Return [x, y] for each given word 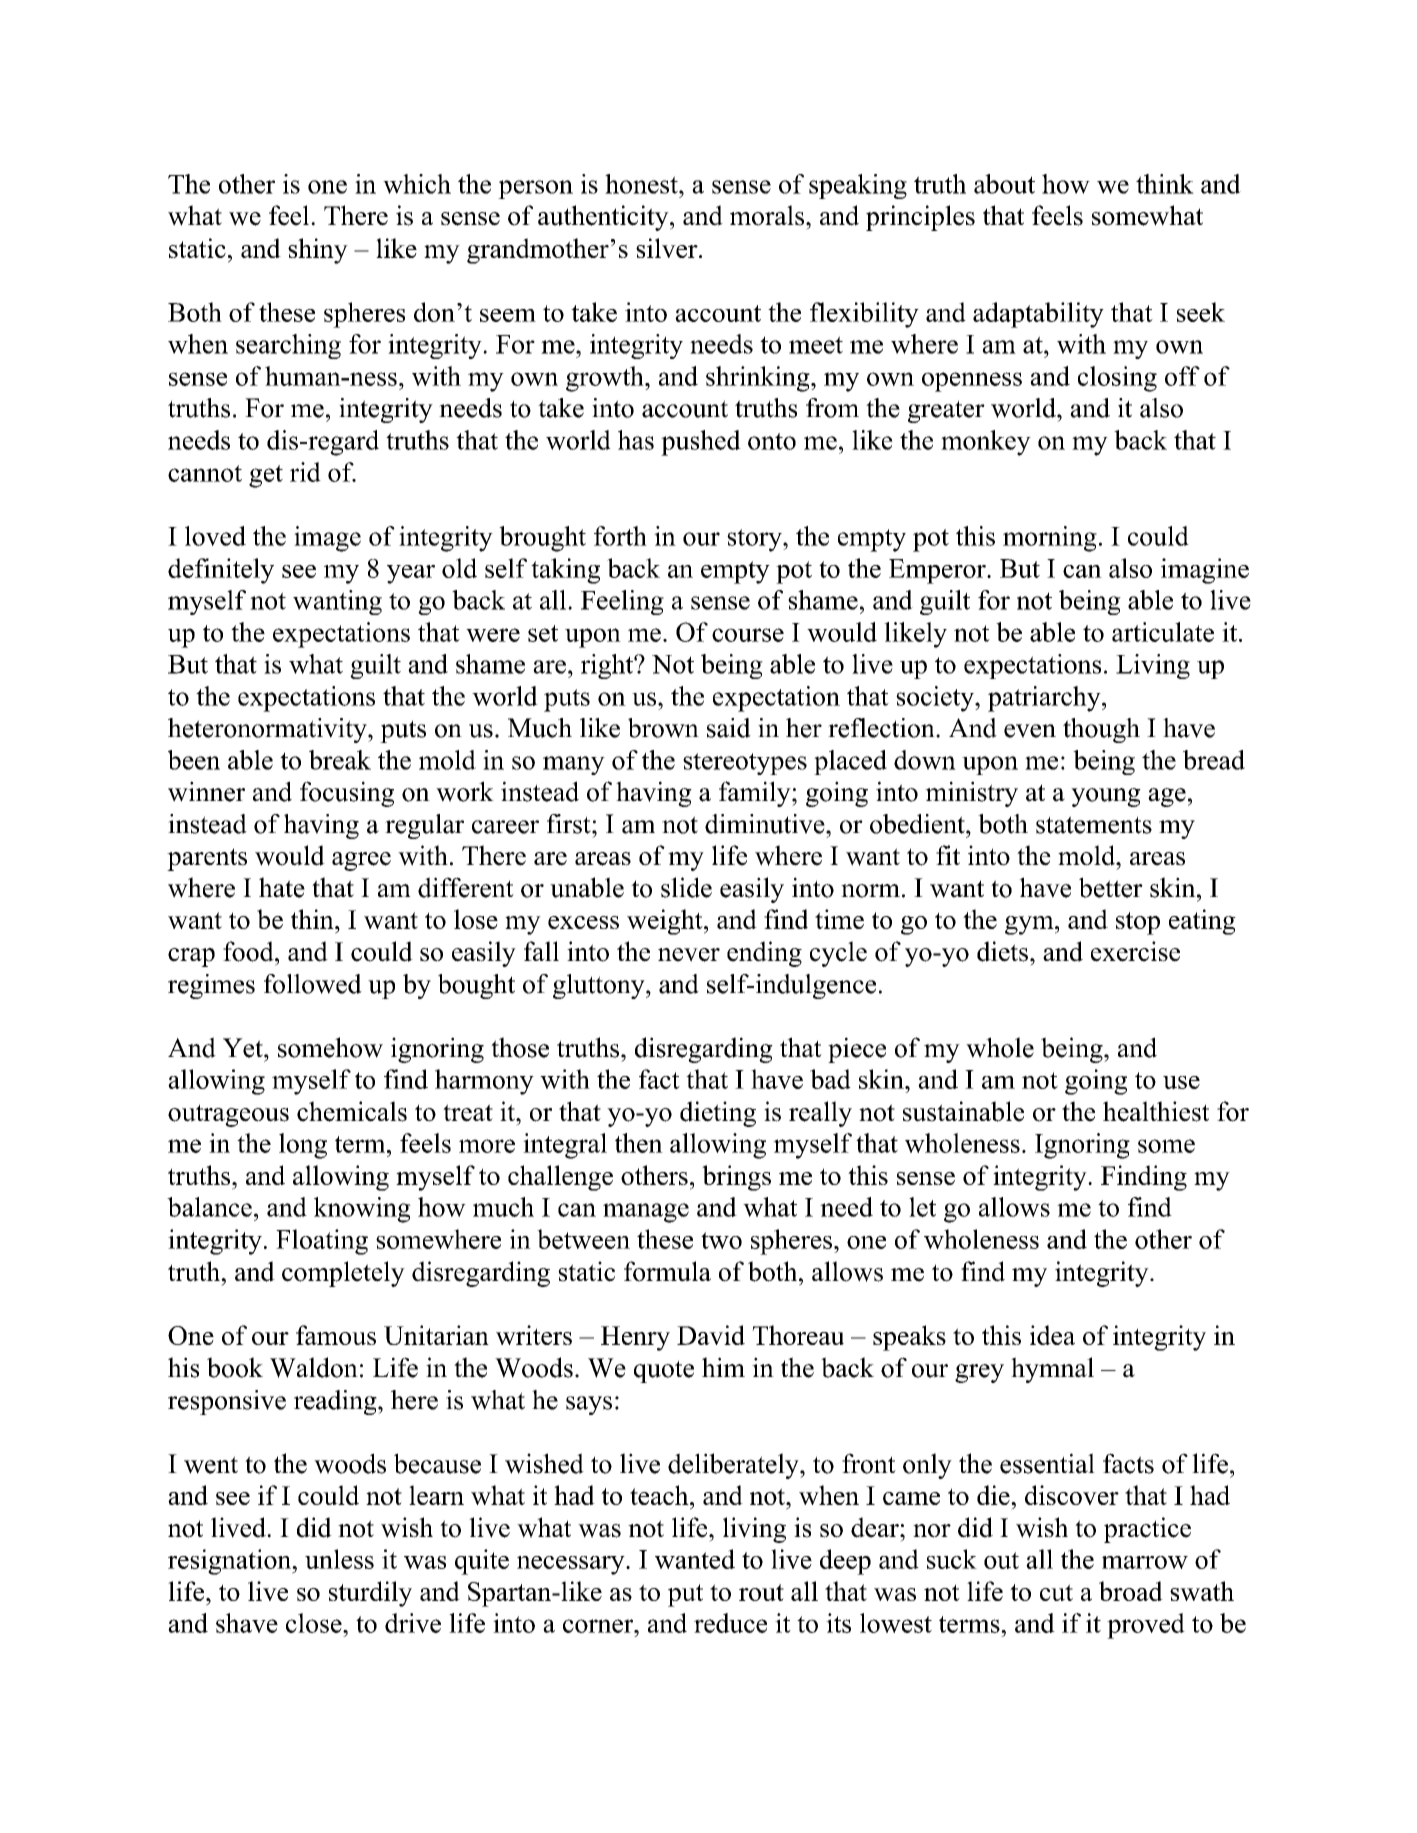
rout [761, 1592]
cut [1056, 1592]
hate [282, 887]
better [1111, 887]
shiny [318, 251]
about [1004, 184]
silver [668, 248]
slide [686, 887]
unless [339, 1559]
